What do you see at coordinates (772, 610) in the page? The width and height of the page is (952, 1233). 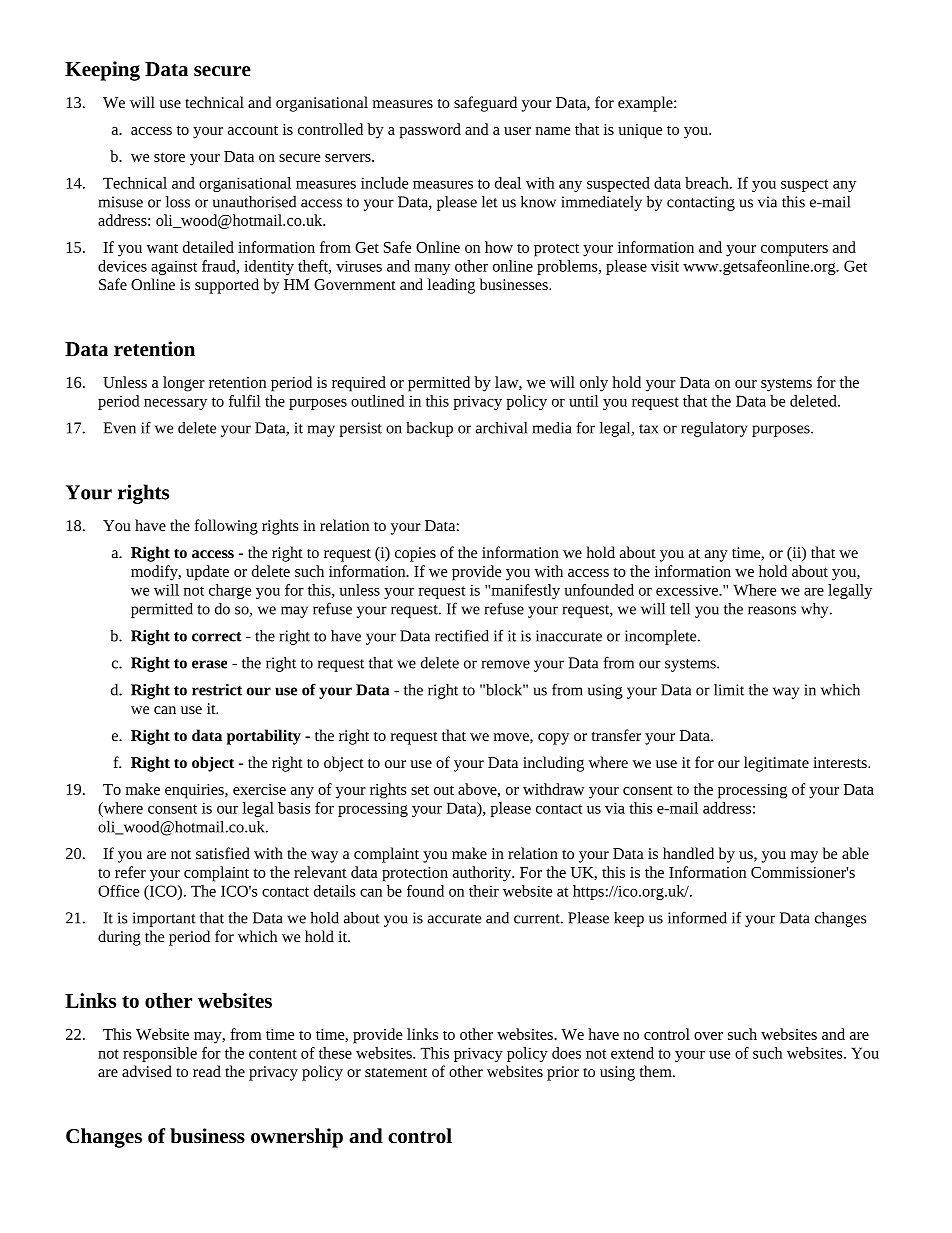 I see `reasons` at bounding box center [772, 610].
